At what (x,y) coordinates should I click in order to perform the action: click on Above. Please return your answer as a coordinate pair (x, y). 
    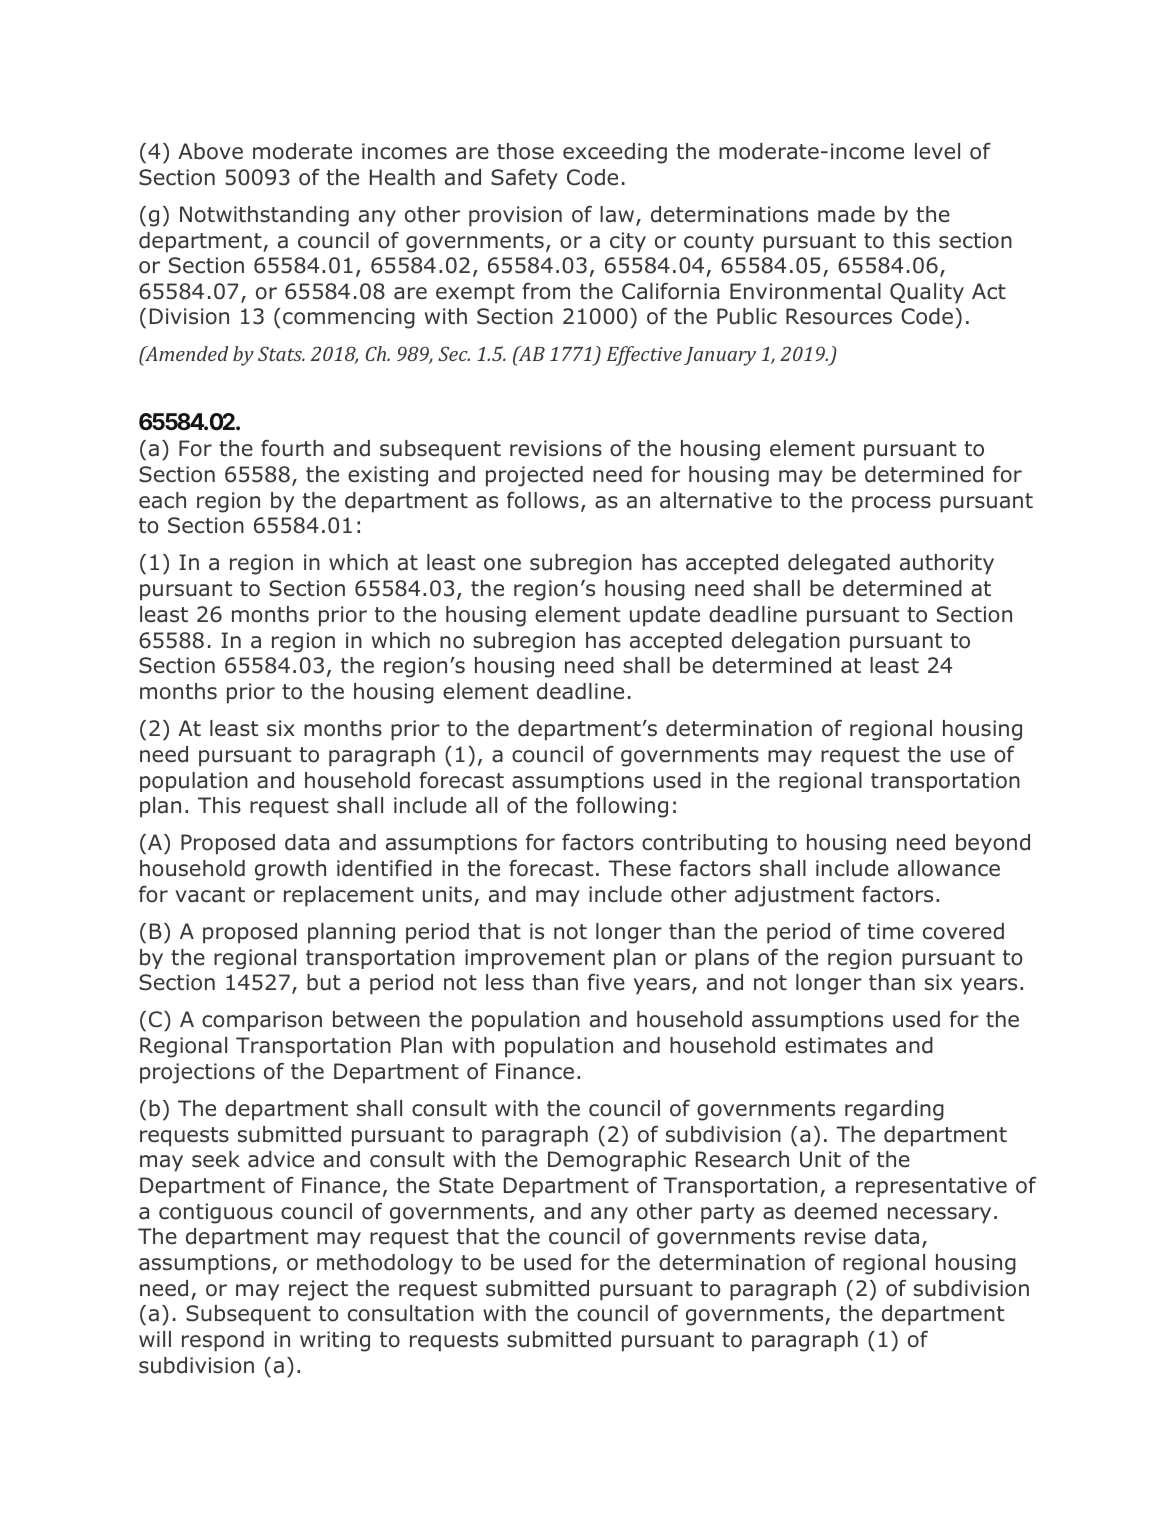
    Looking at the image, I should click on (210, 151).
